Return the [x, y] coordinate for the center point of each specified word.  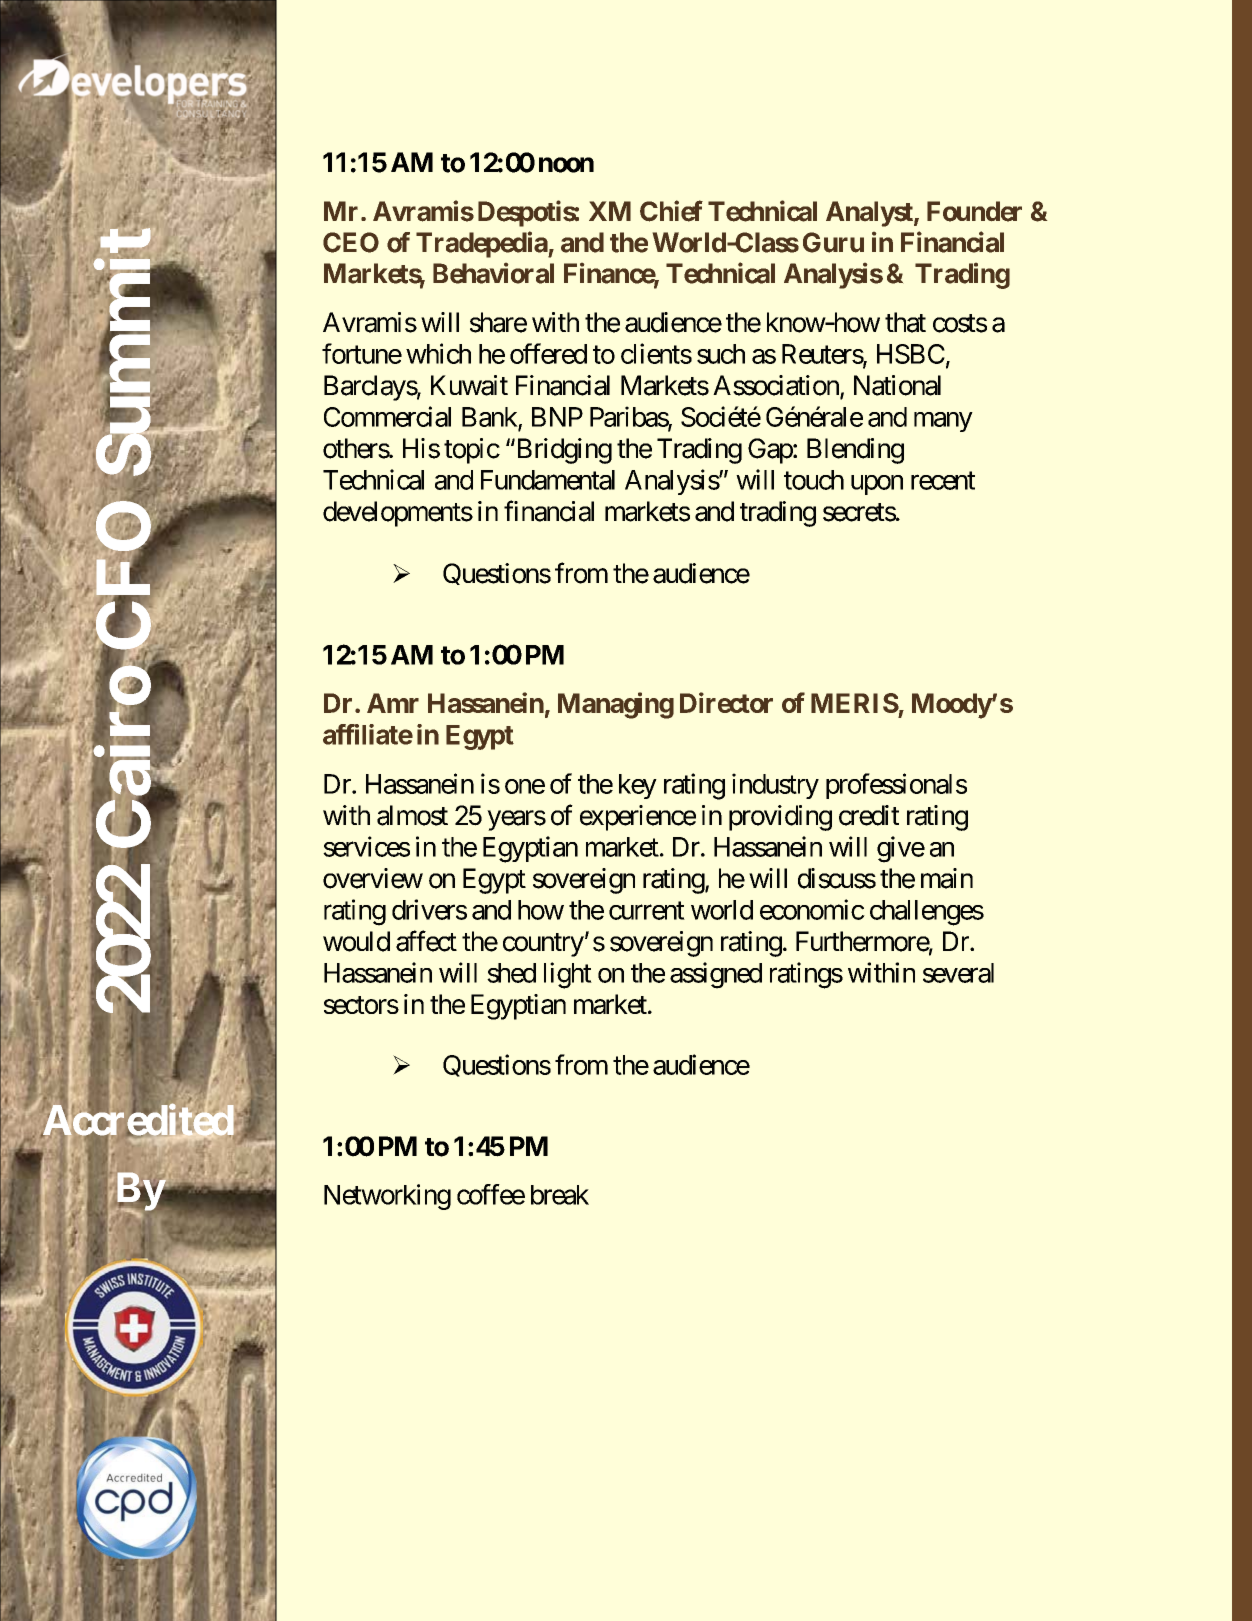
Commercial [387, 416]
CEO [351, 242]
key [638, 786]
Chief [671, 211]
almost [412, 815]
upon [877, 485]
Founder [974, 211]
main [947, 878]
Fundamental [548, 480]
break [560, 1195]
